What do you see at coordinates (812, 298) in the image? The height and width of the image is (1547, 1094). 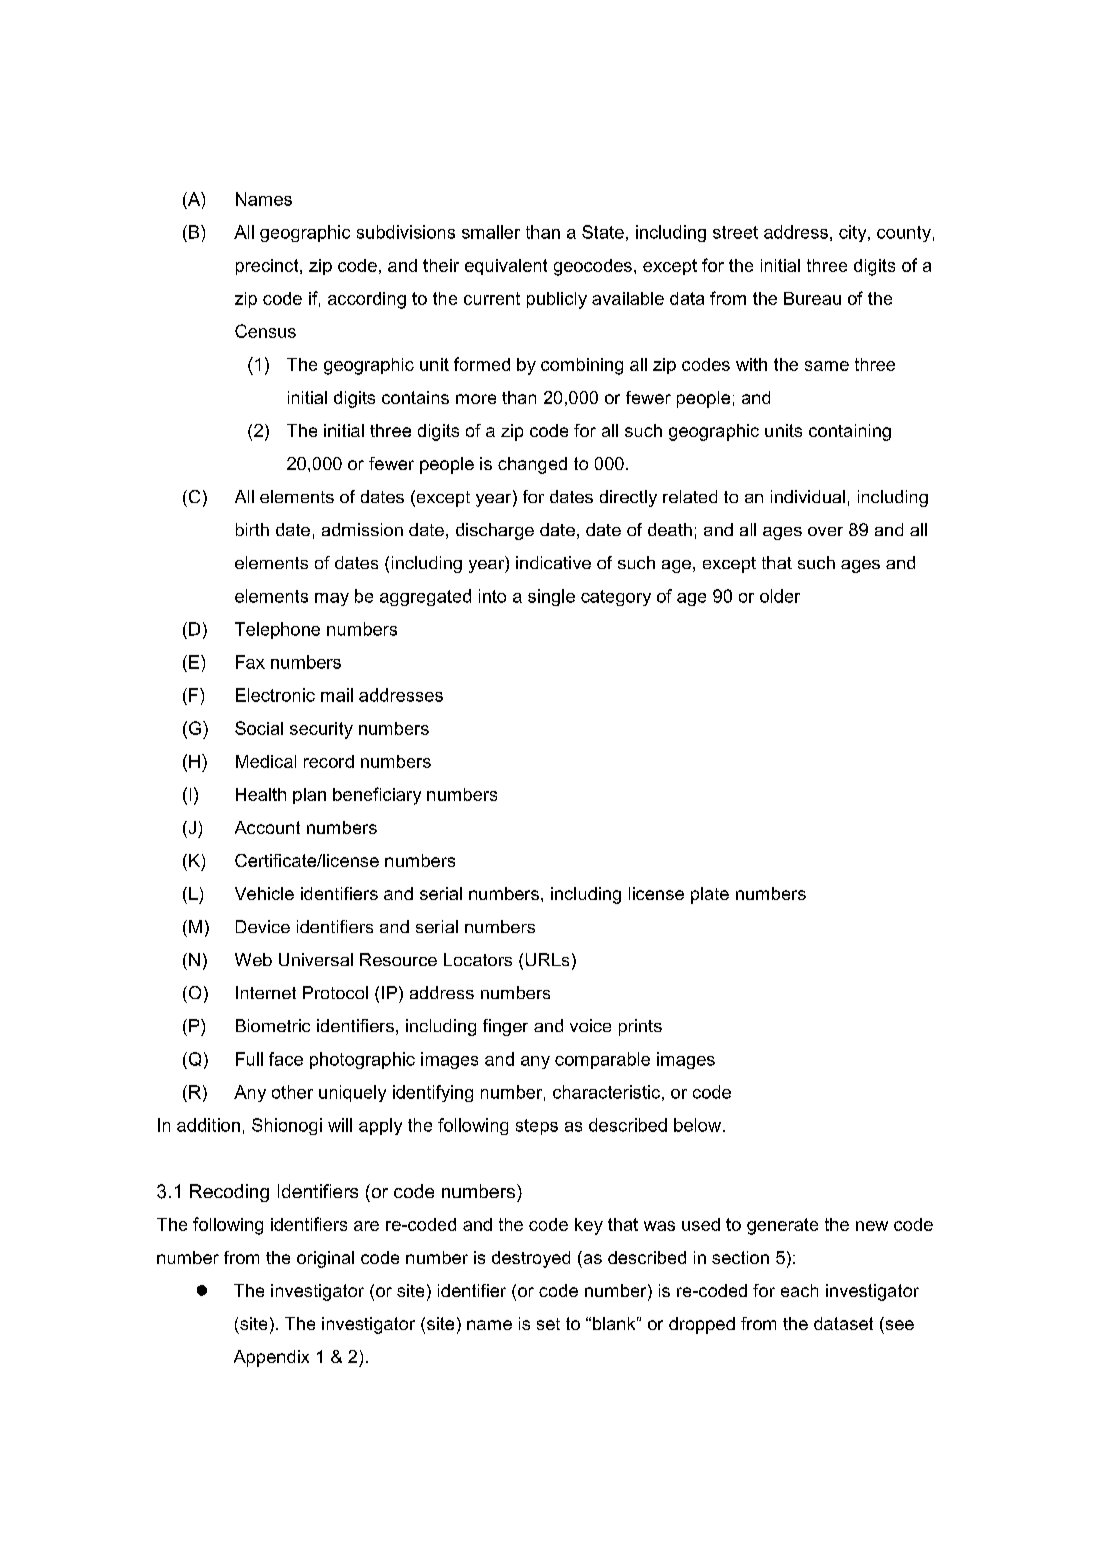 I see `Bureau` at bounding box center [812, 298].
